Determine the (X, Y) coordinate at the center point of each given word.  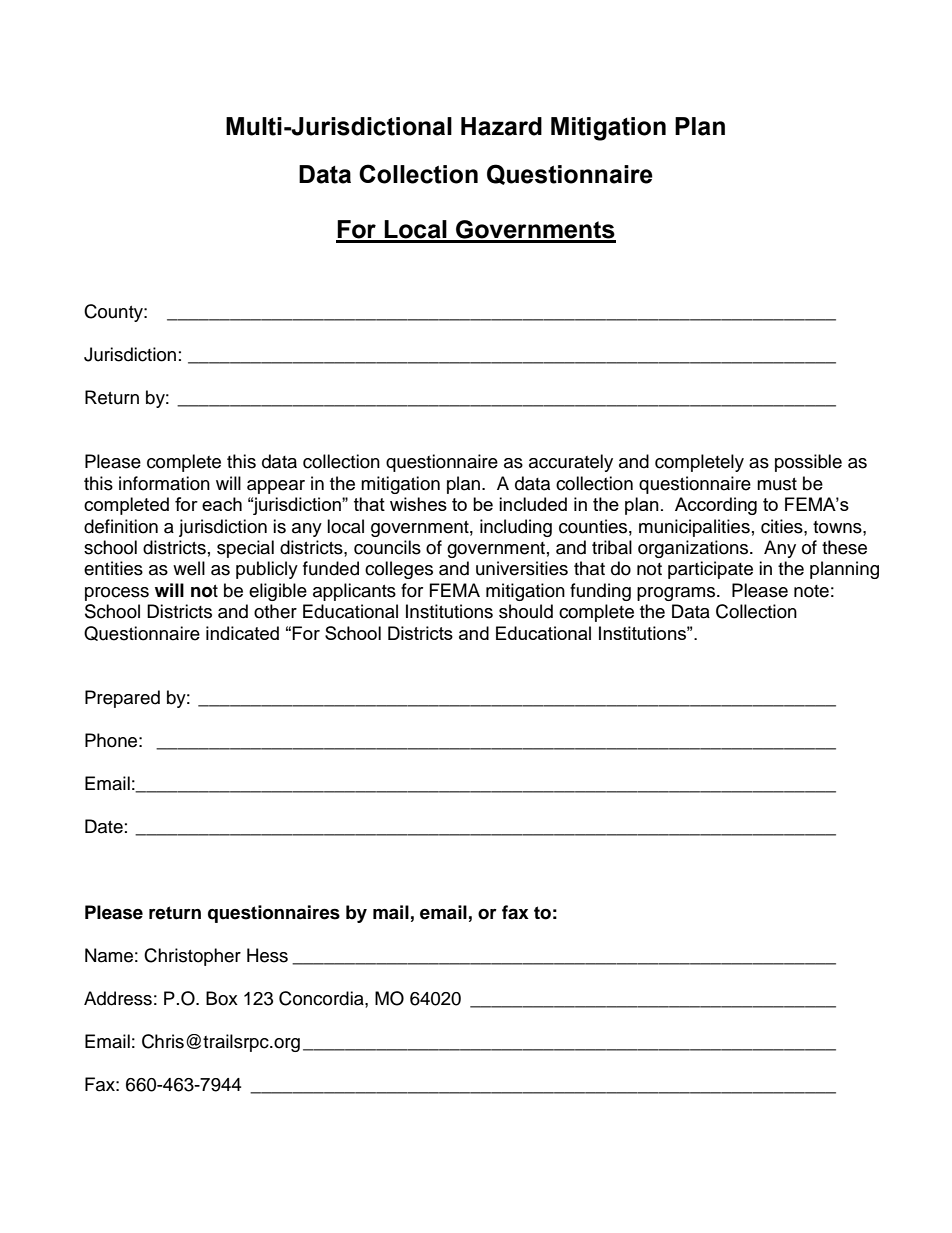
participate (710, 570)
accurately (571, 463)
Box (222, 998)
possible (808, 463)
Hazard (501, 126)
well (189, 568)
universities (522, 568)
